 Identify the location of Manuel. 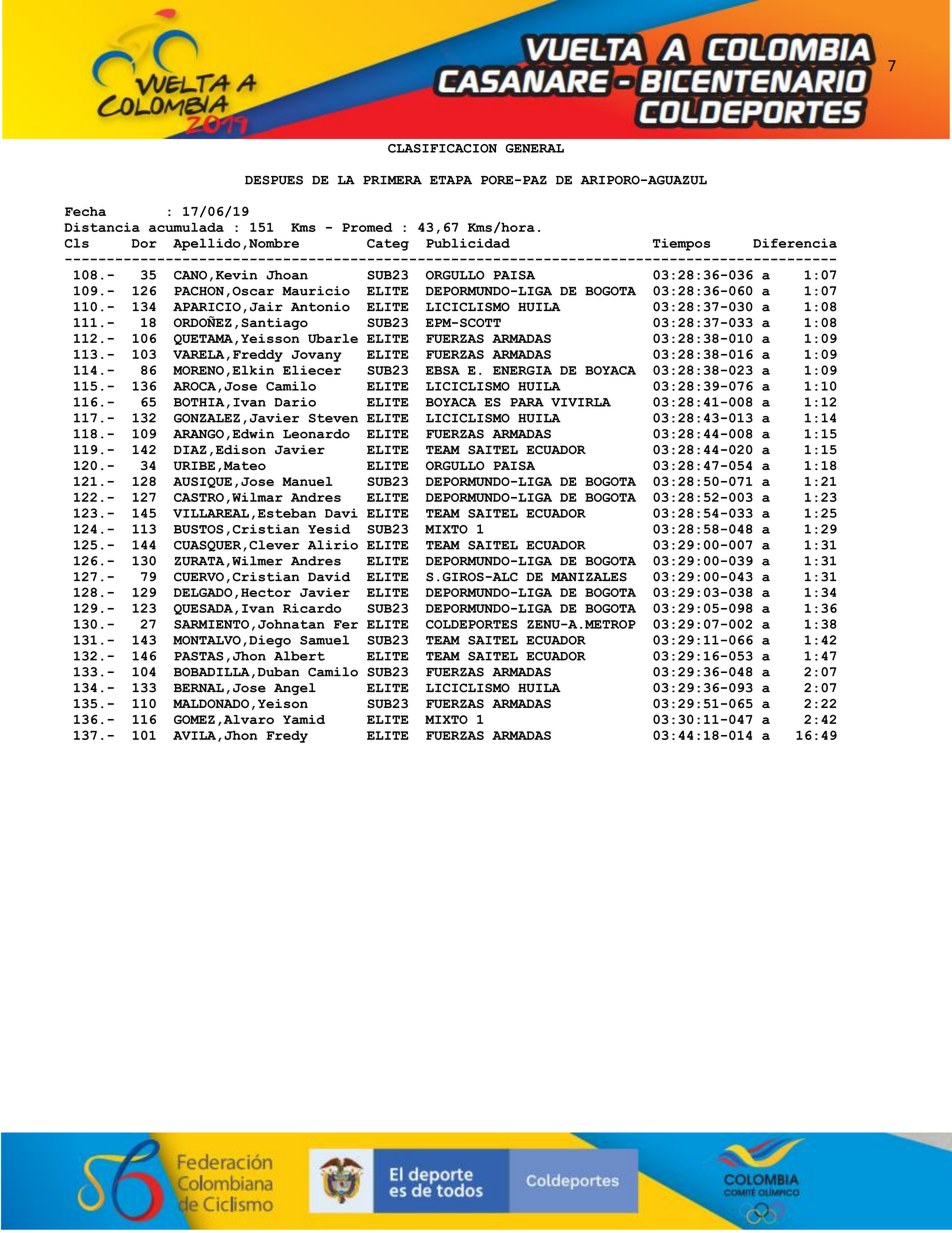
(307, 481).
